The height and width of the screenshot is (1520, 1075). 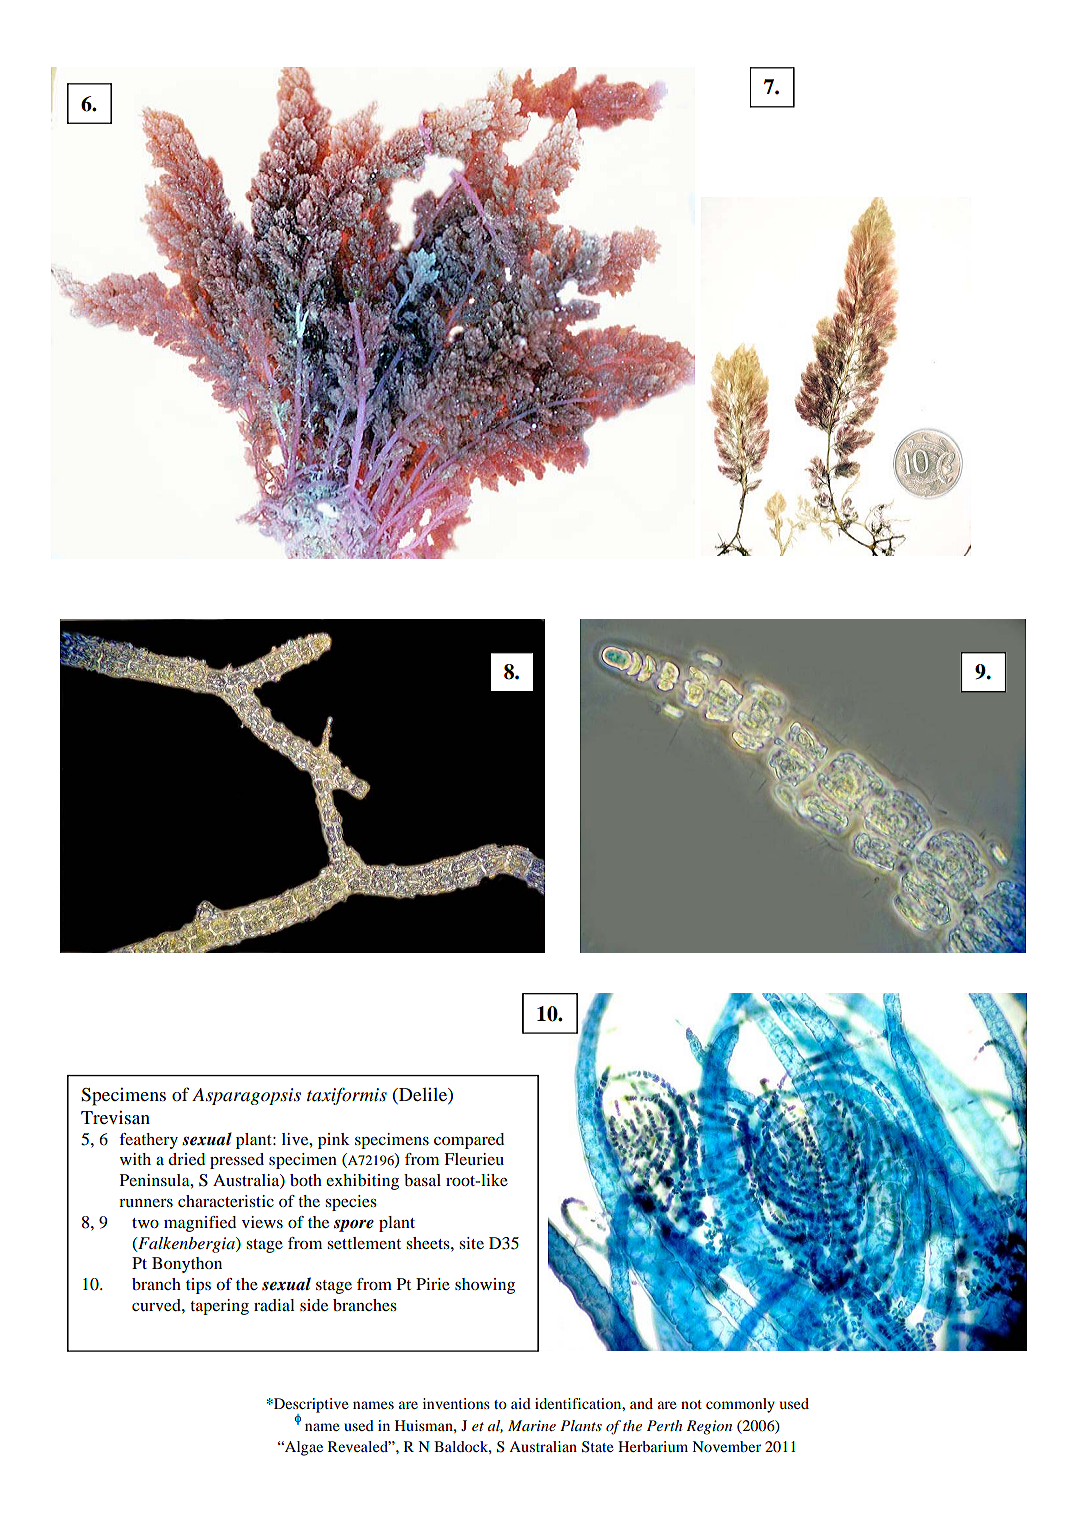 What do you see at coordinates (429, 1243) in the screenshot?
I see `sheets` at bounding box center [429, 1243].
